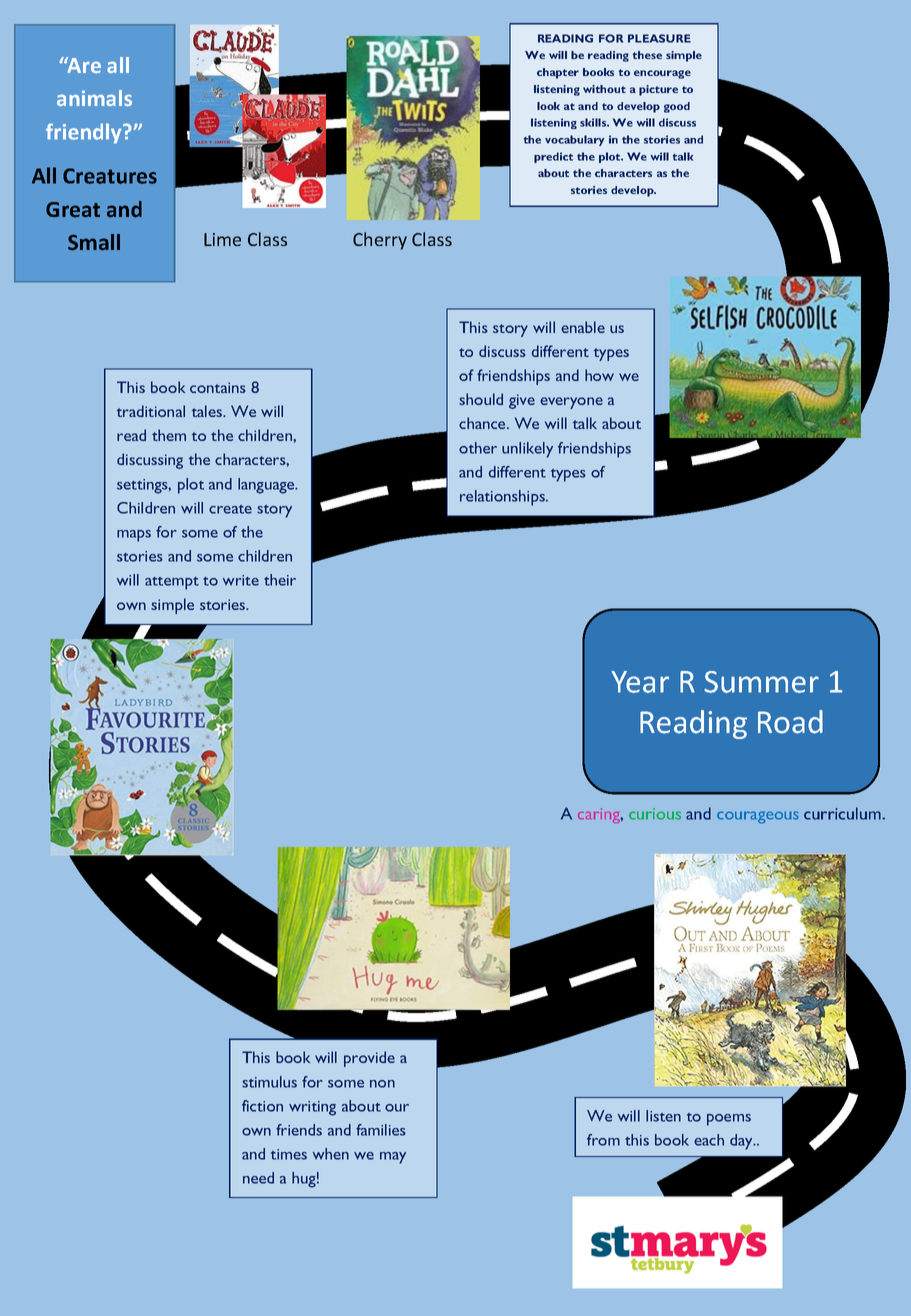 This screenshot has height=1316, width=911. I want to click on chapter, so click(558, 73).
